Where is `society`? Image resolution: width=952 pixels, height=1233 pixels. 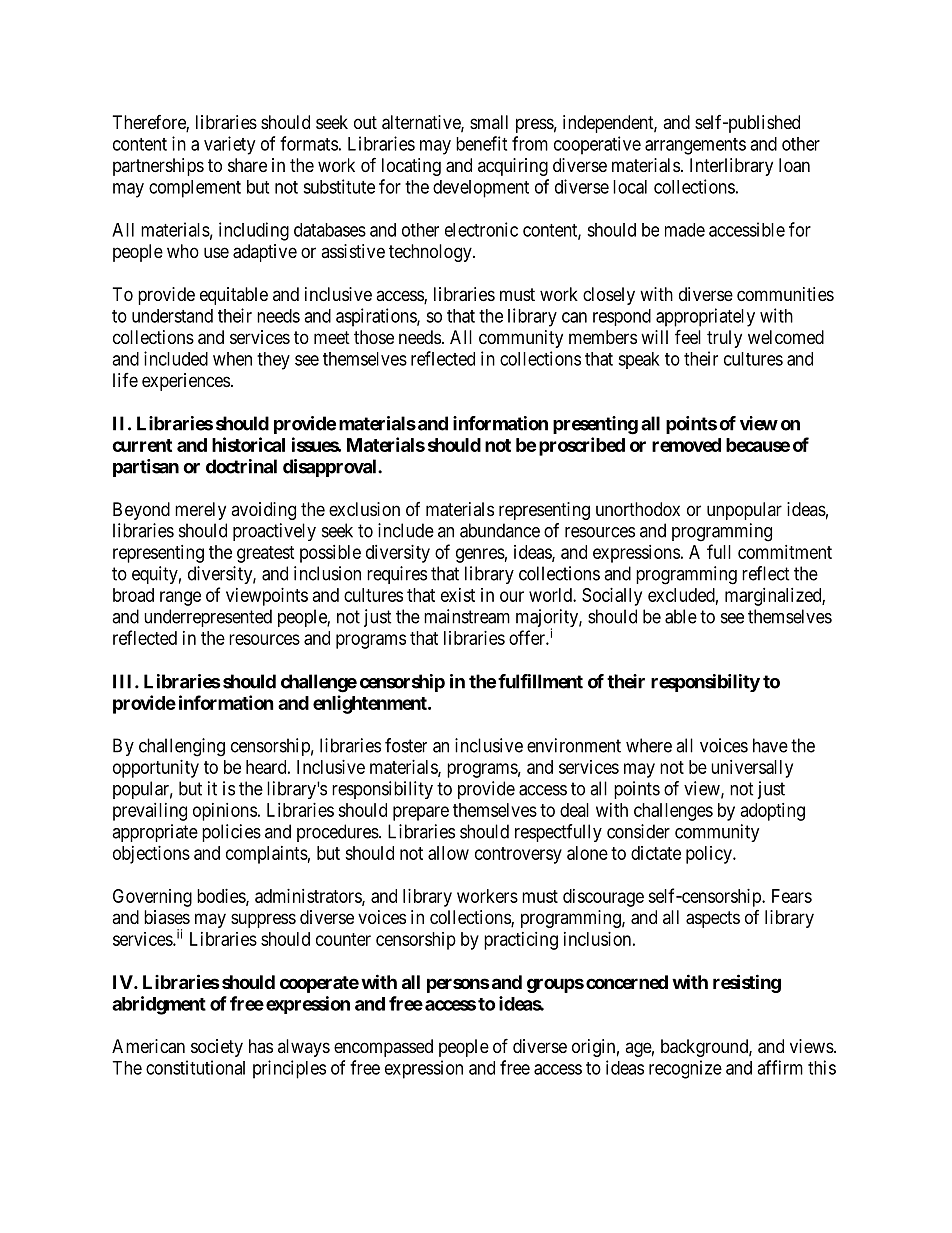
society is located at coordinates (217, 1048).
